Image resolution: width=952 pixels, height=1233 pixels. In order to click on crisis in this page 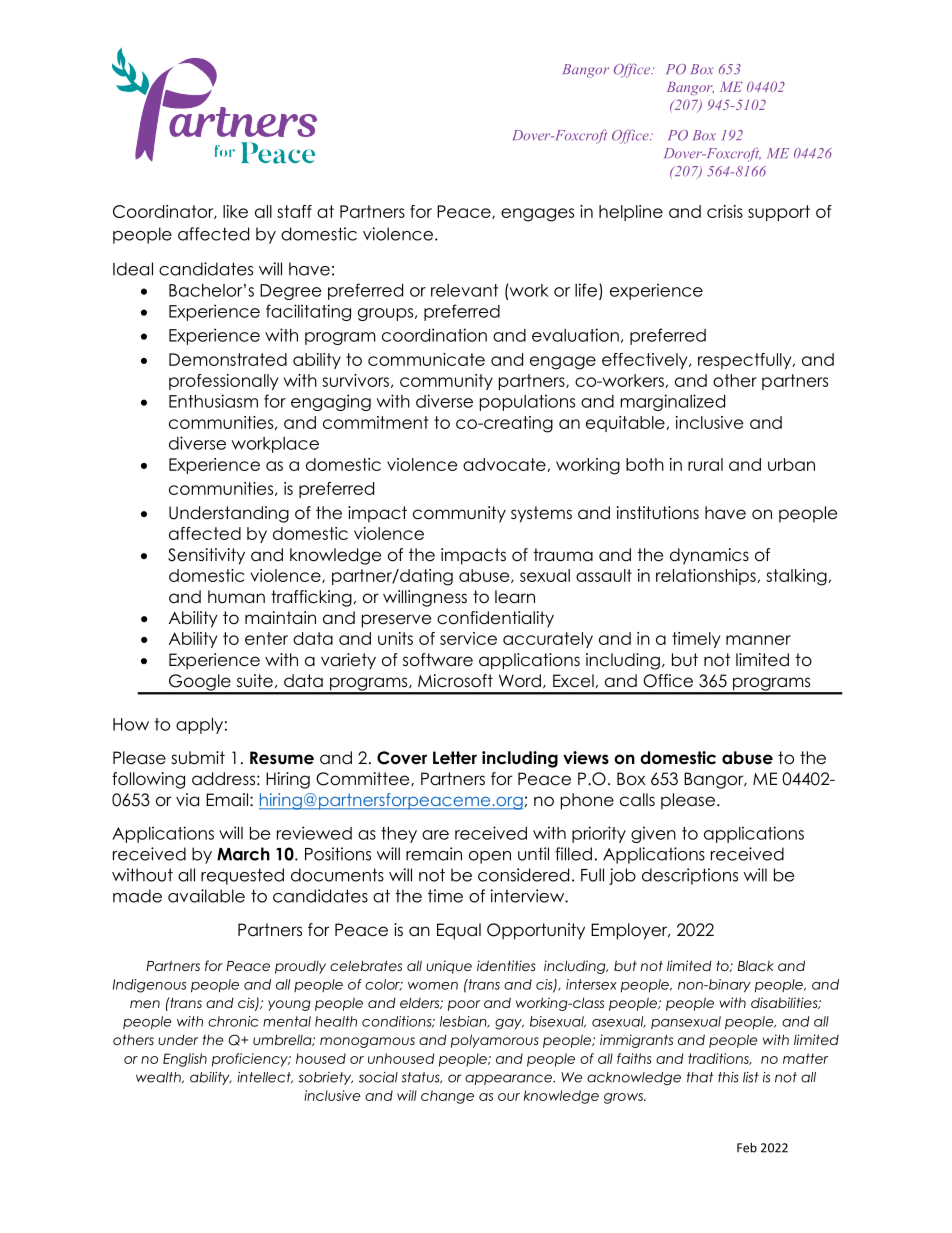, I will do `click(725, 211)`.
